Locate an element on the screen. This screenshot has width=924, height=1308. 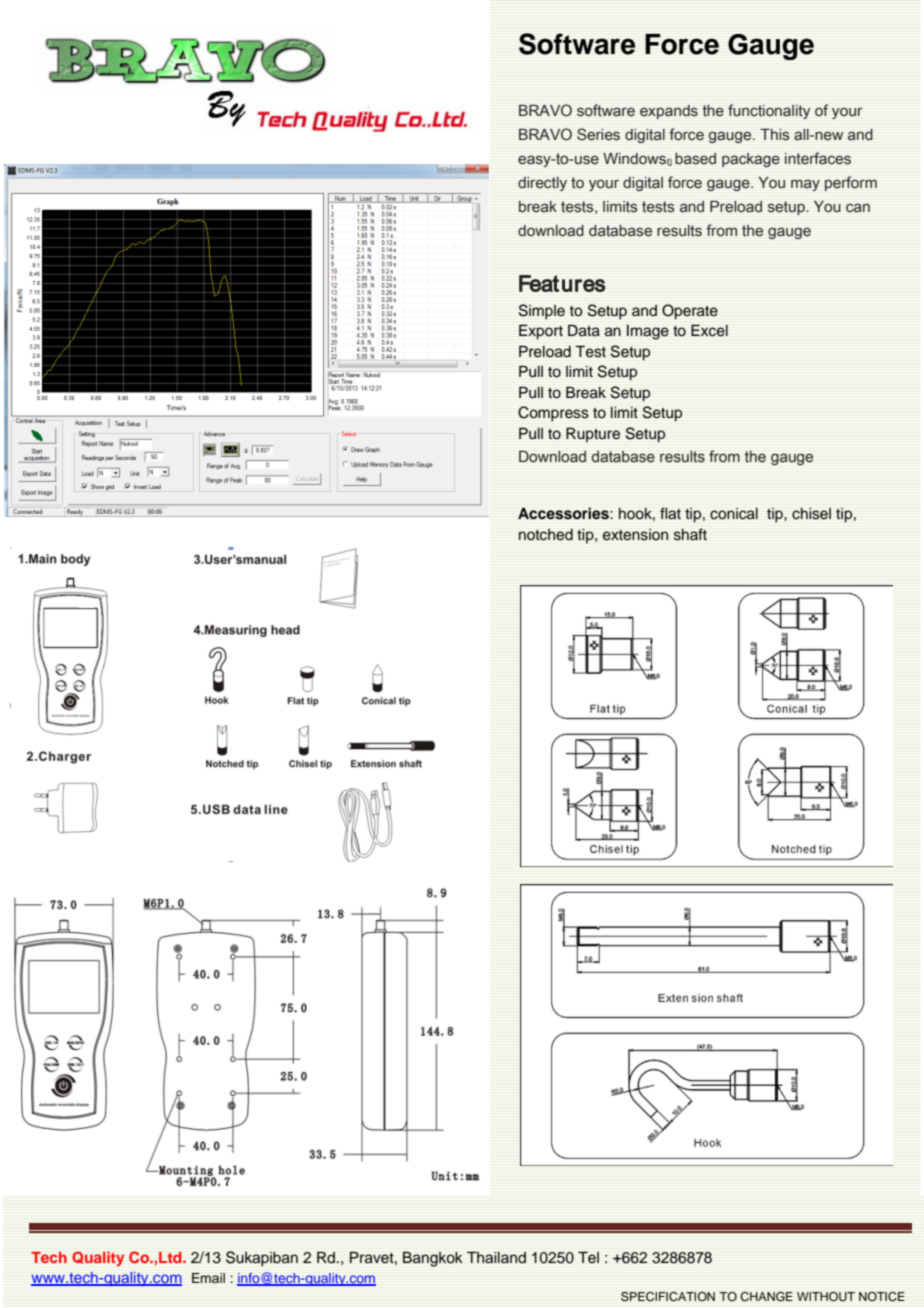
Series is located at coordinates (598, 134).
